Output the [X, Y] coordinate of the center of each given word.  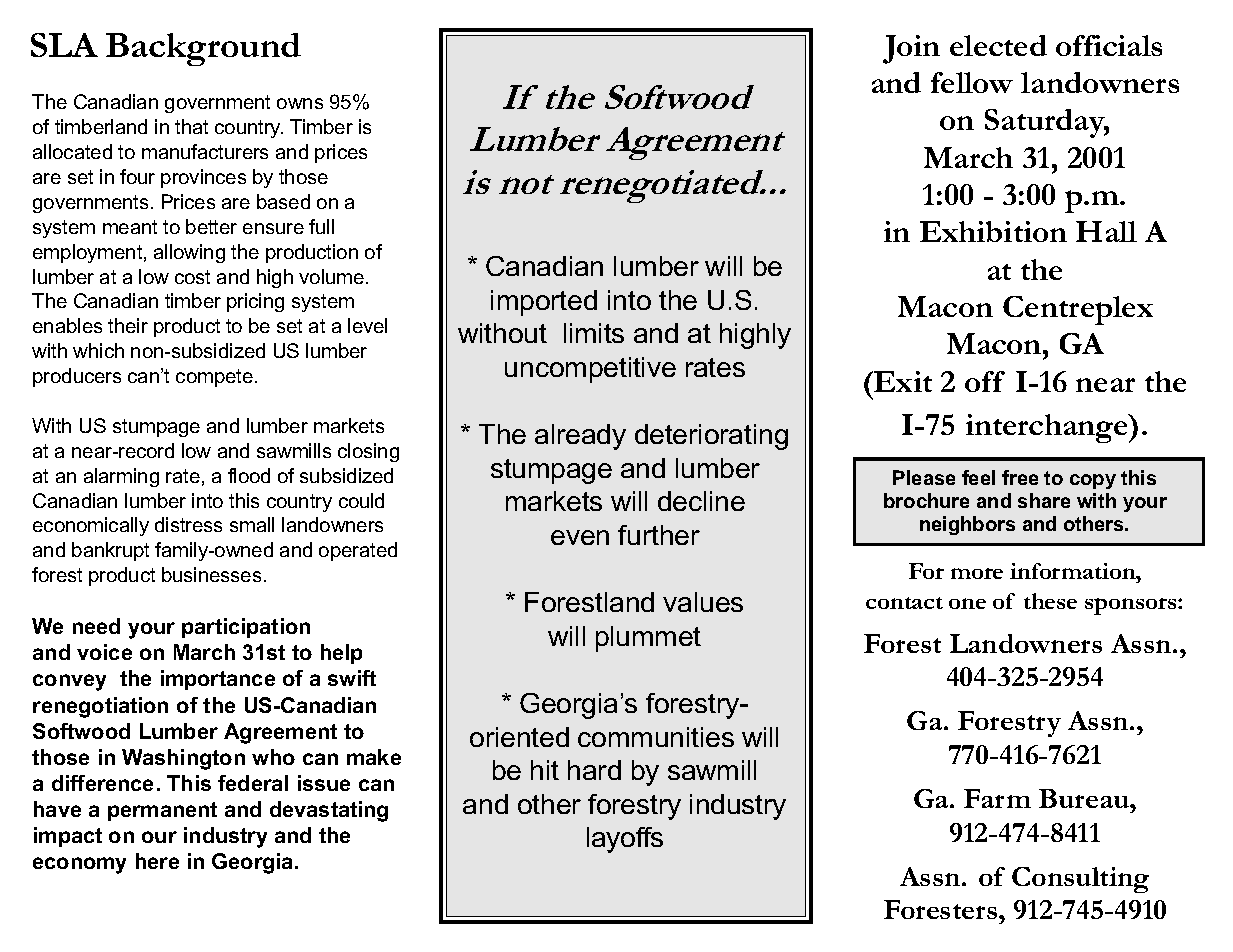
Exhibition [993, 231]
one [967, 603]
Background [203, 49]
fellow [972, 82]
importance [218, 680]
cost [192, 277]
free [1020, 477]
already [580, 437]
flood [249, 475]
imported [544, 303]
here [157, 861]
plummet [648, 639]
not [526, 184]
